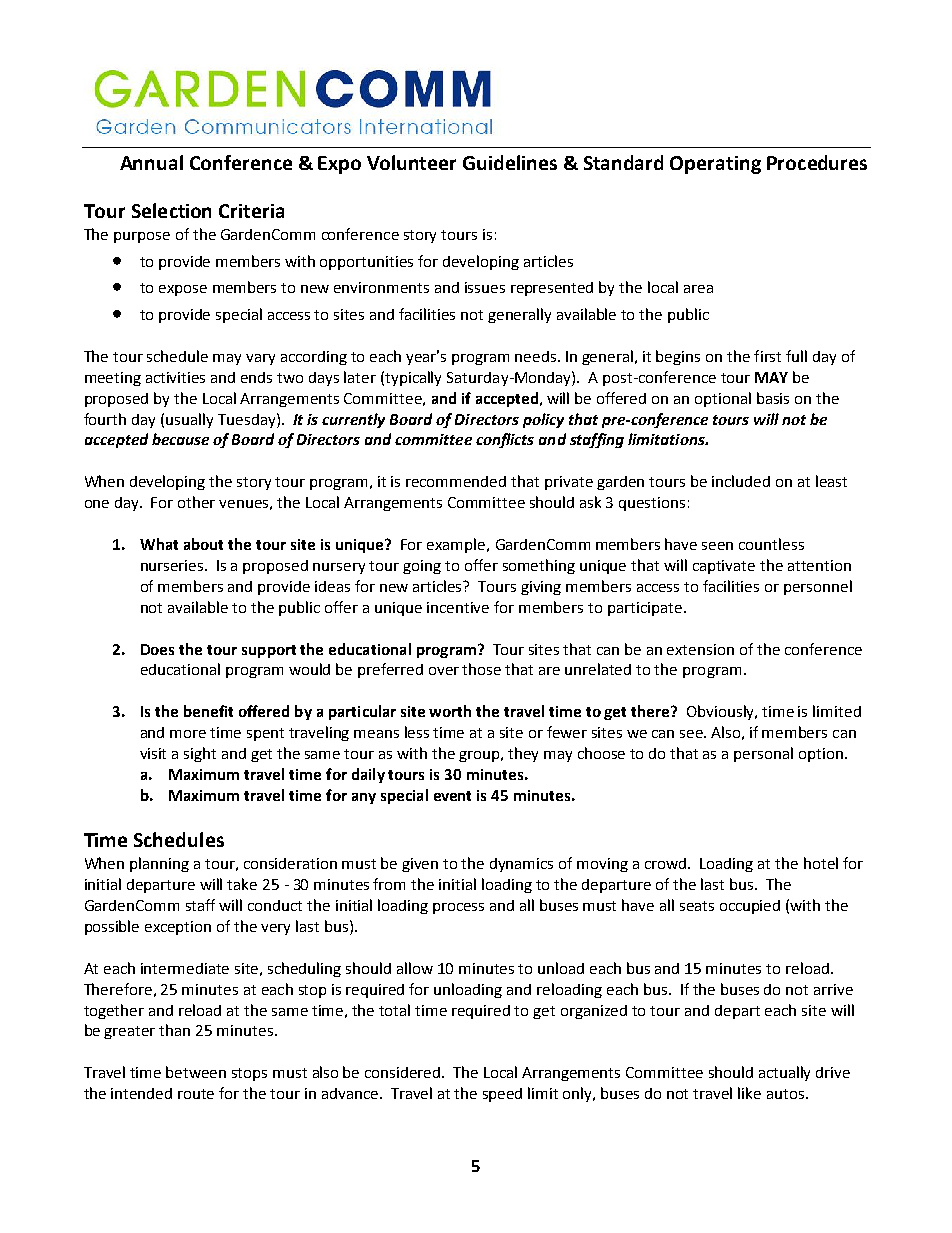  What do you see at coordinates (741, 481) in the screenshot?
I see `included` at bounding box center [741, 481].
